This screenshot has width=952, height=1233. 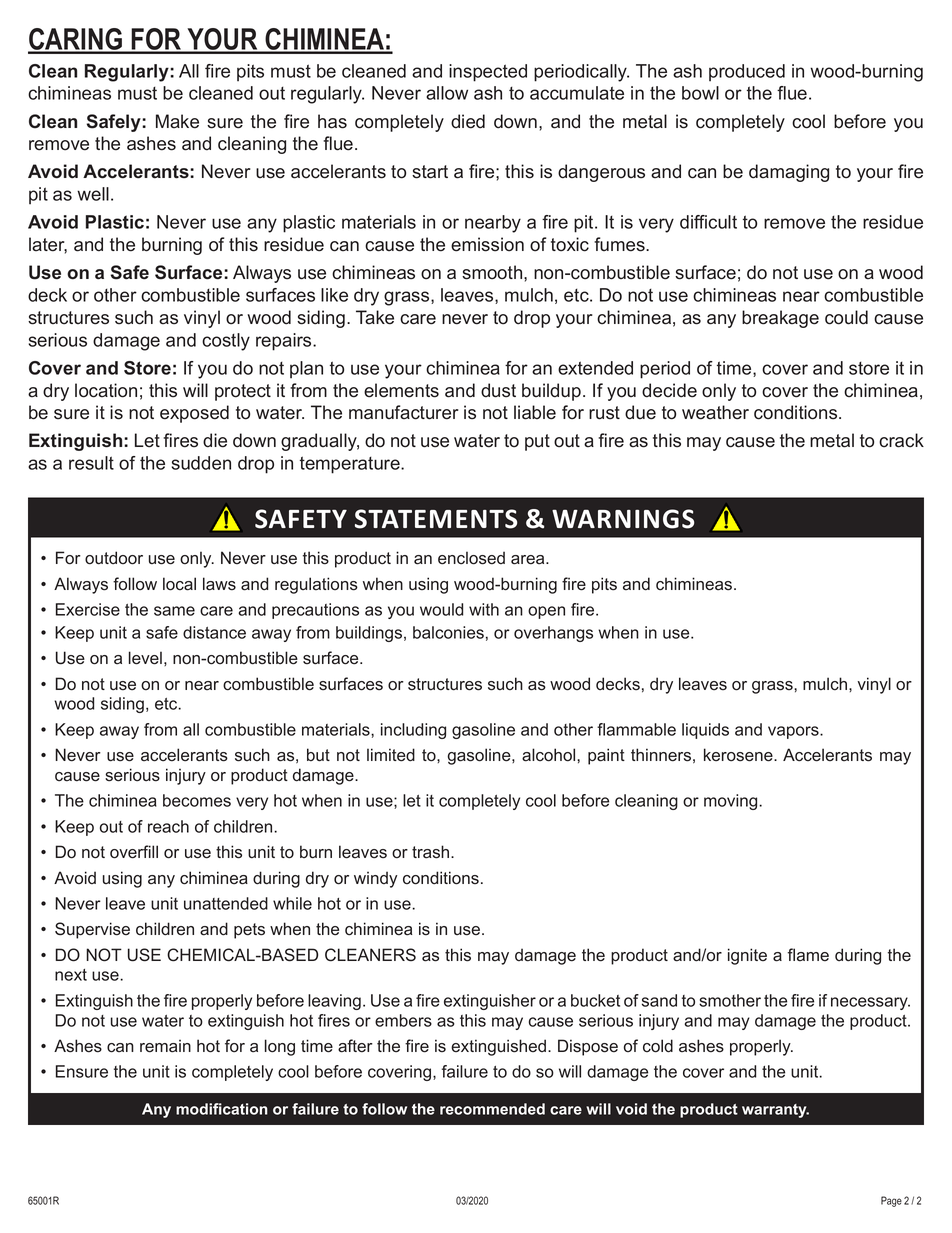 What do you see at coordinates (468, 121) in the screenshot?
I see `died` at bounding box center [468, 121].
